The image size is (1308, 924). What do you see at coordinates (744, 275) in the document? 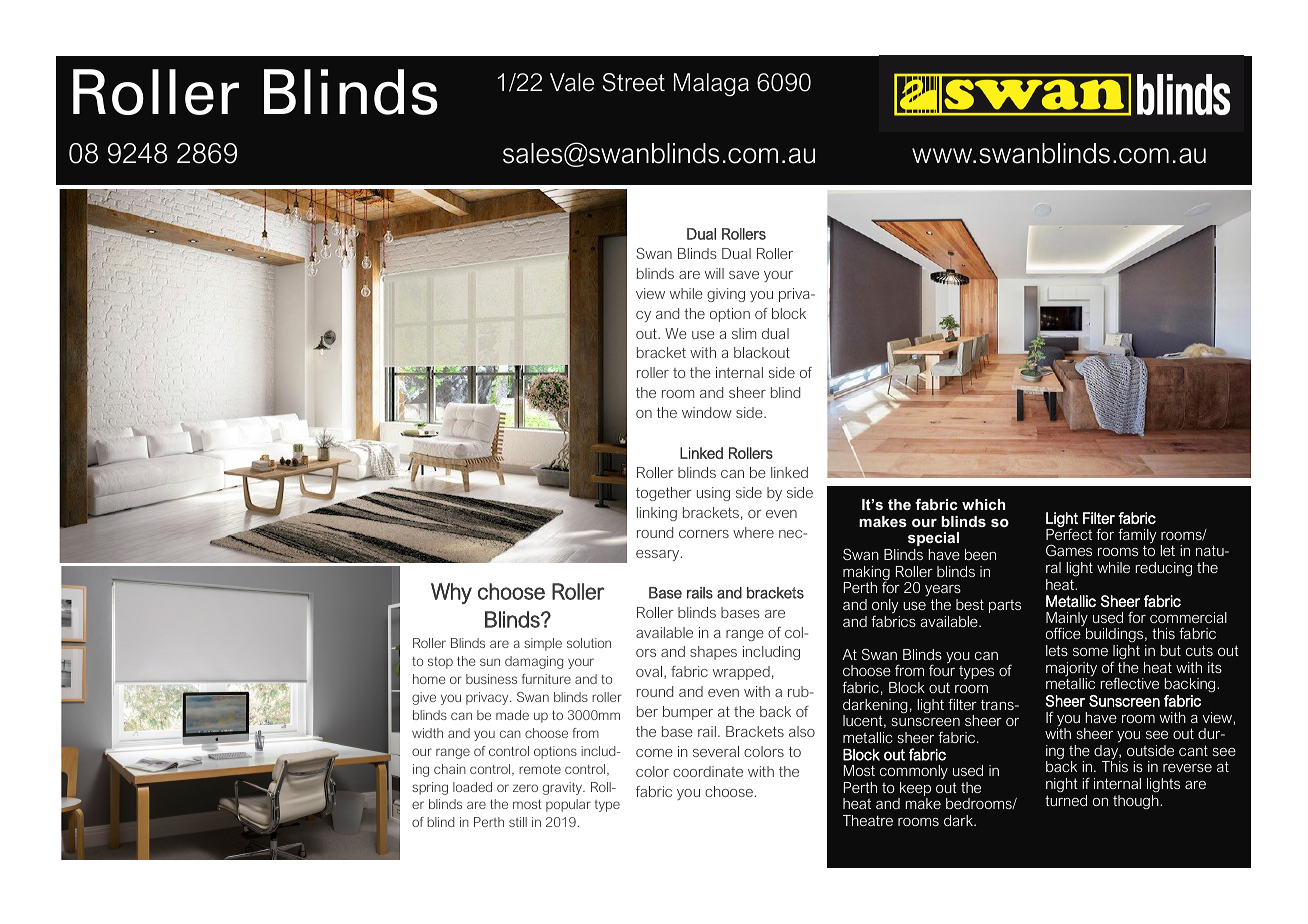
I see `save` at bounding box center [744, 275].
